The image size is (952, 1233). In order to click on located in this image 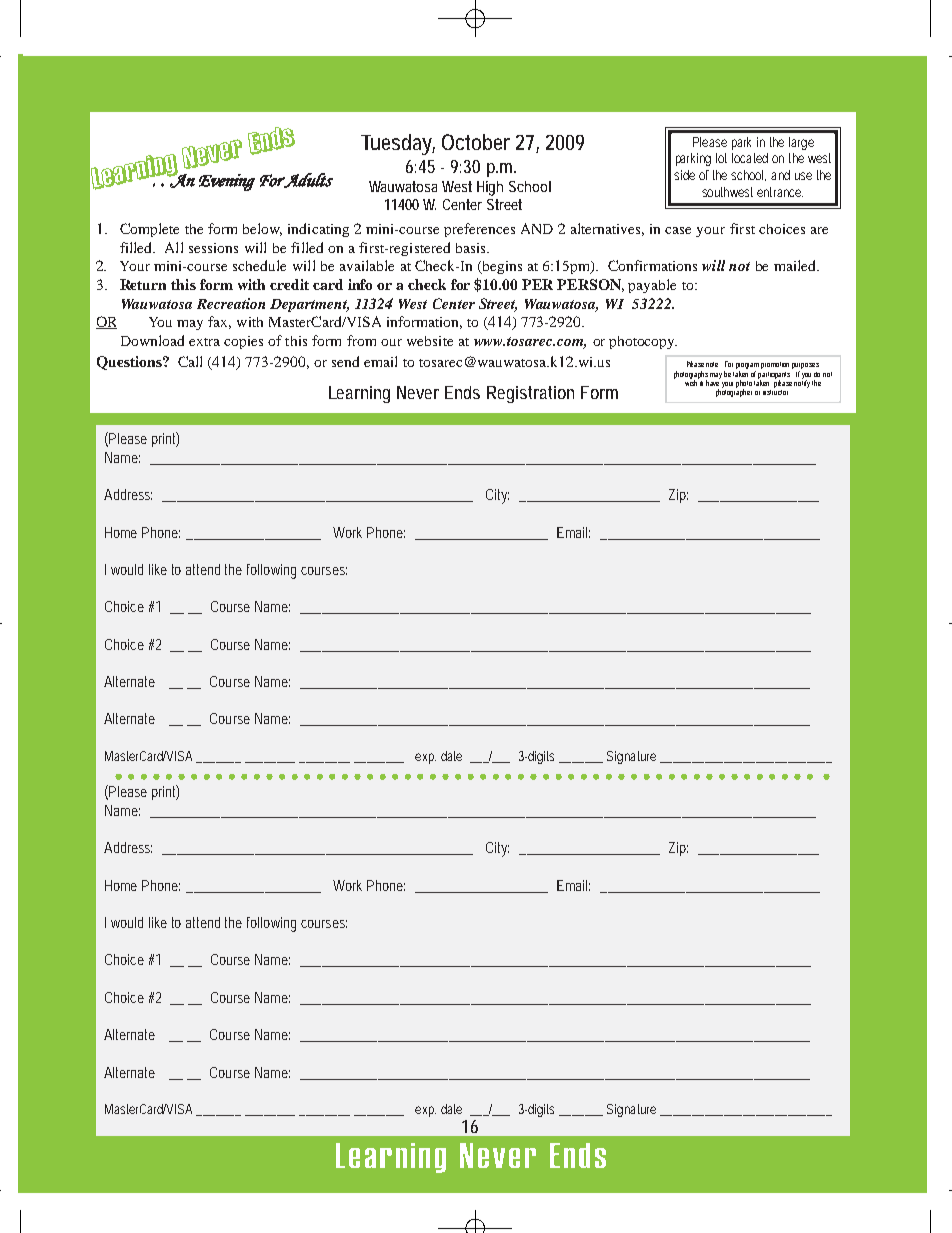, I will do `click(750, 158)`.
